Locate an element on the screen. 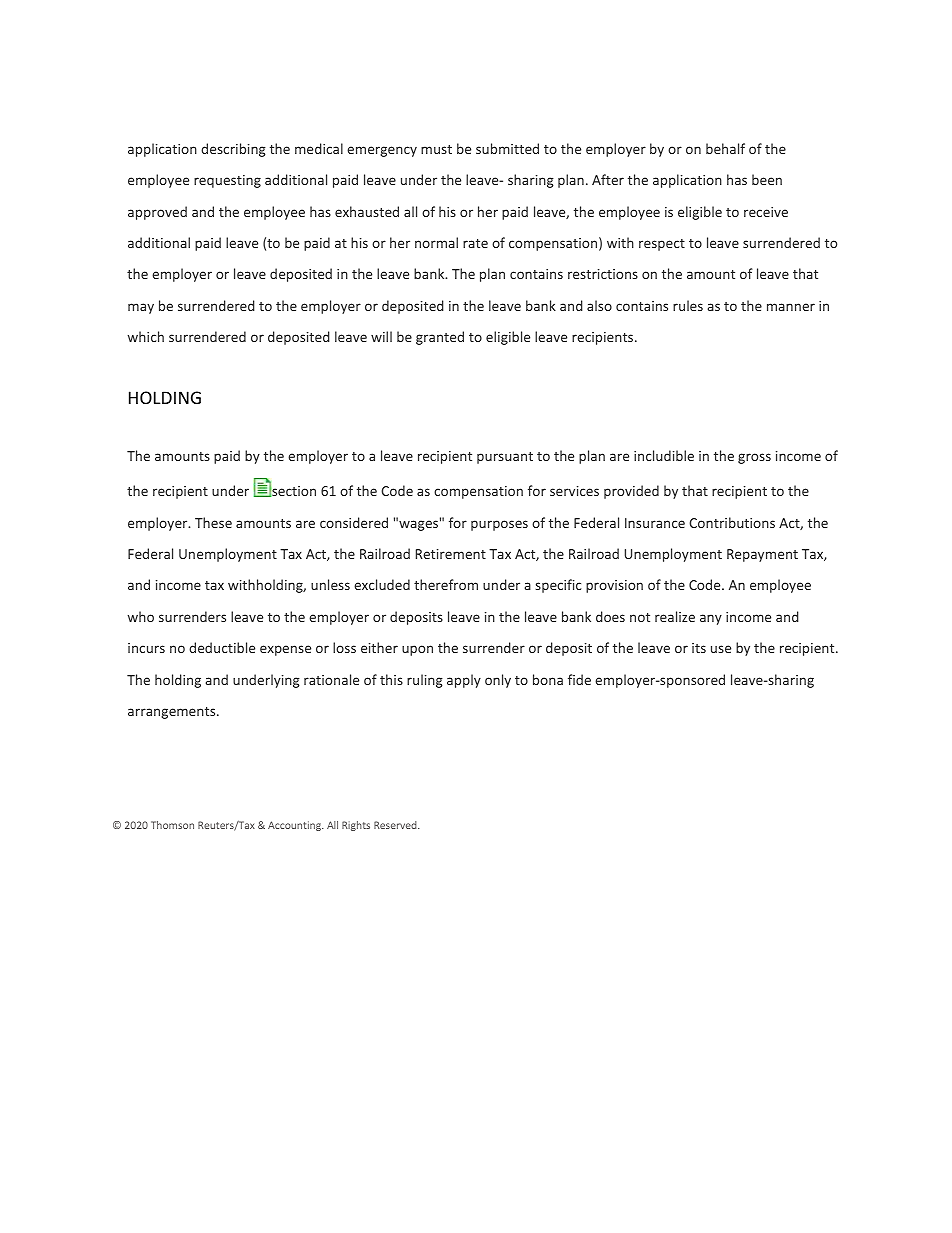  Reserved is located at coordinates (396, 825).
